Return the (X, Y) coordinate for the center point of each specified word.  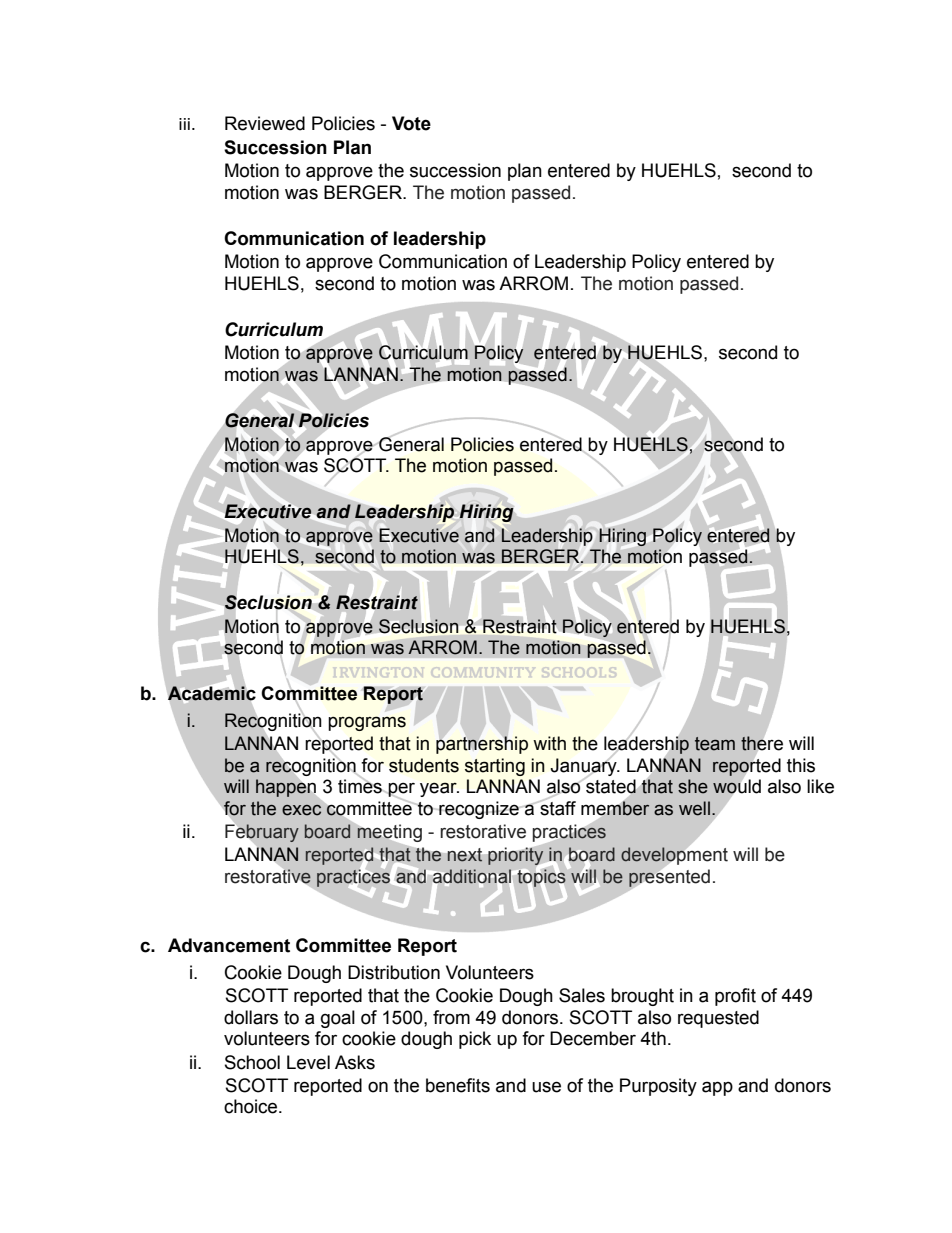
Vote (411, 123)
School (252, 1062)
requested (718, 1019)
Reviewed (265, 123)
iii (186, 124)
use (546, 1087)
